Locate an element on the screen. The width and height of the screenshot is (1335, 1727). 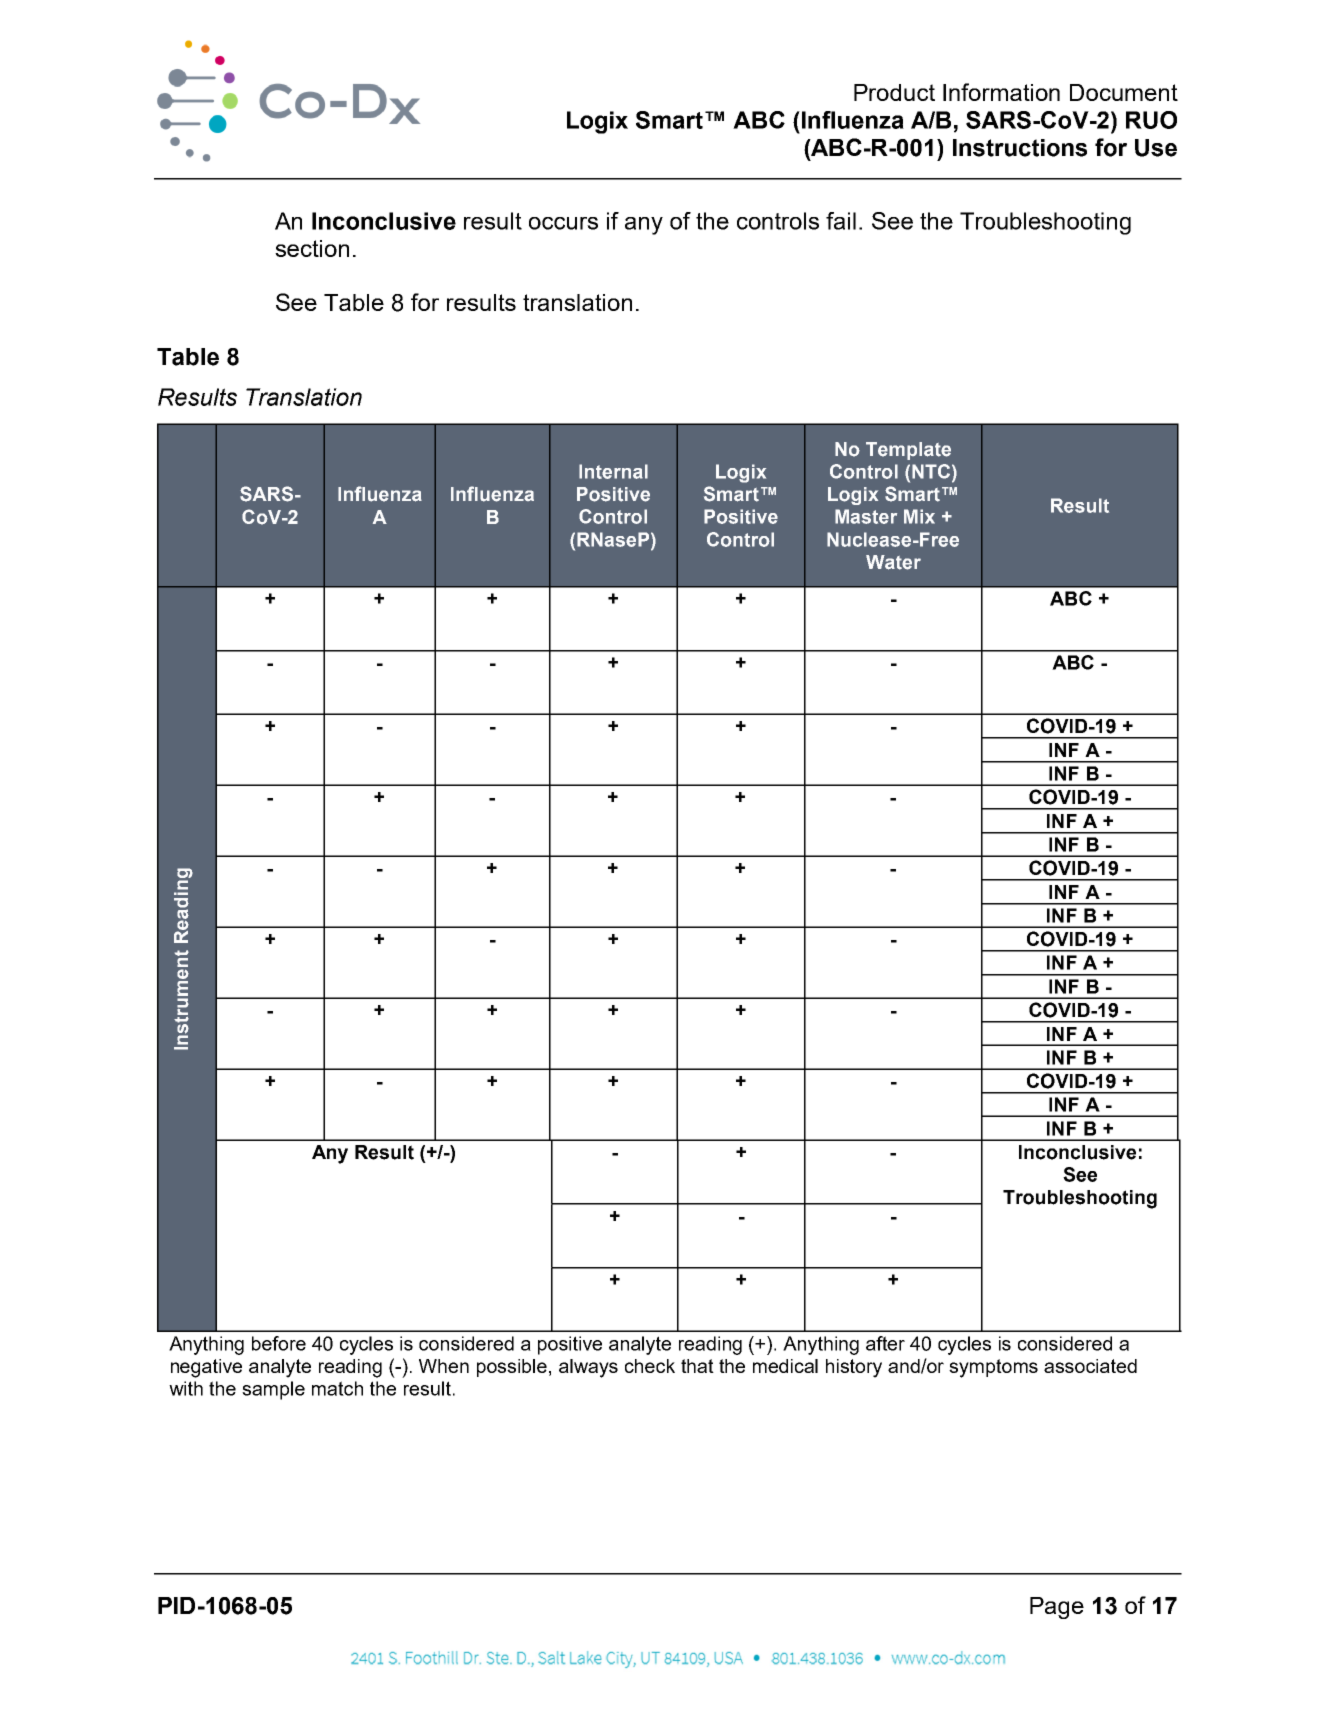
Mix is located at coordinates (919, 516).
